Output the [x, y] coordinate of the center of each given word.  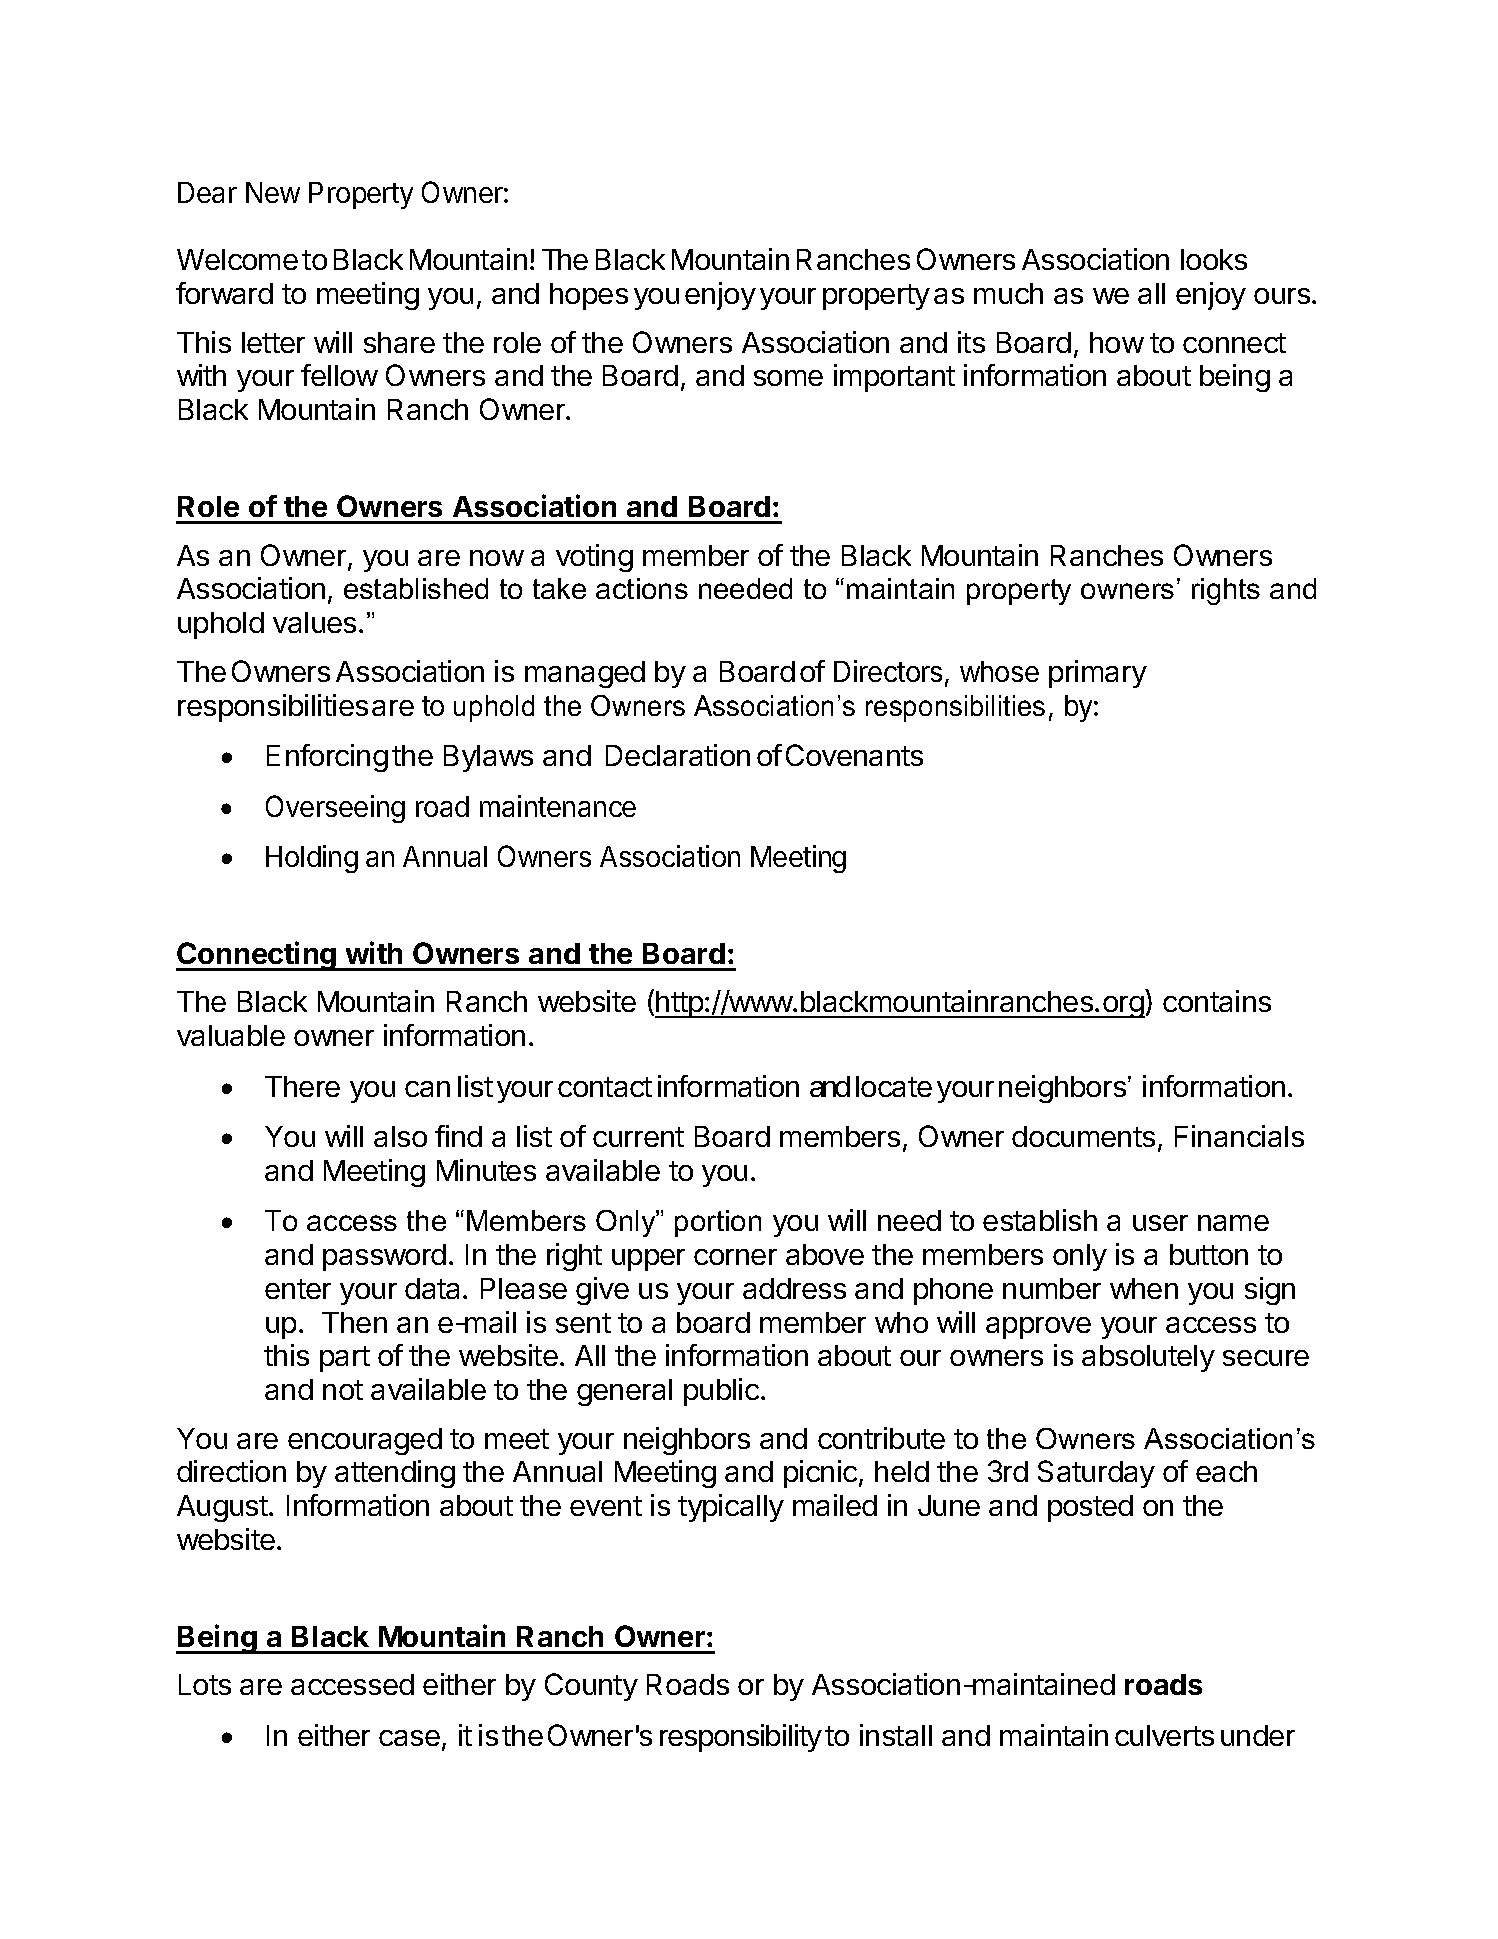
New [273, 192]
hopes [589, 296]
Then [354, 1322]
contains [1217, 1001]
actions [642, 588]
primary [1098, 674]
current [638, 1137]
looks [1214, 259]
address [794, 1288]
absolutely [1148, 1358]
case [409, 1738]
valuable [231, 1035]
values [314, 622]
